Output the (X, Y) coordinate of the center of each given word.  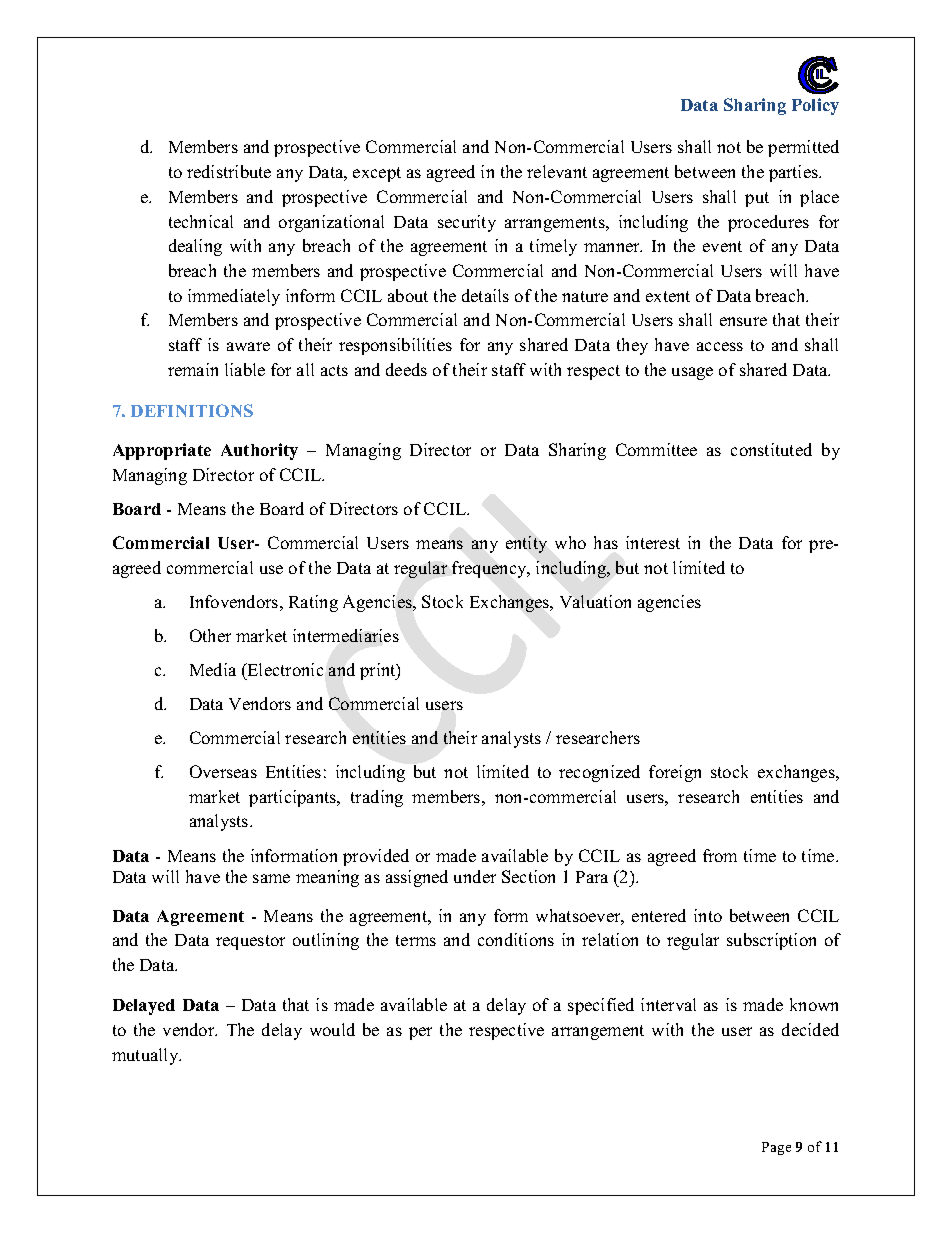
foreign (675, 773)
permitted (803, 148)
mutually (146, 1056)
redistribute (229, 171)
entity (526, 544)
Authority (259, 451)
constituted (771, 449)
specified (601, 1006)
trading (377, 798)
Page (776, 1148)
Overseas (223, 771)
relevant (557, 171)
